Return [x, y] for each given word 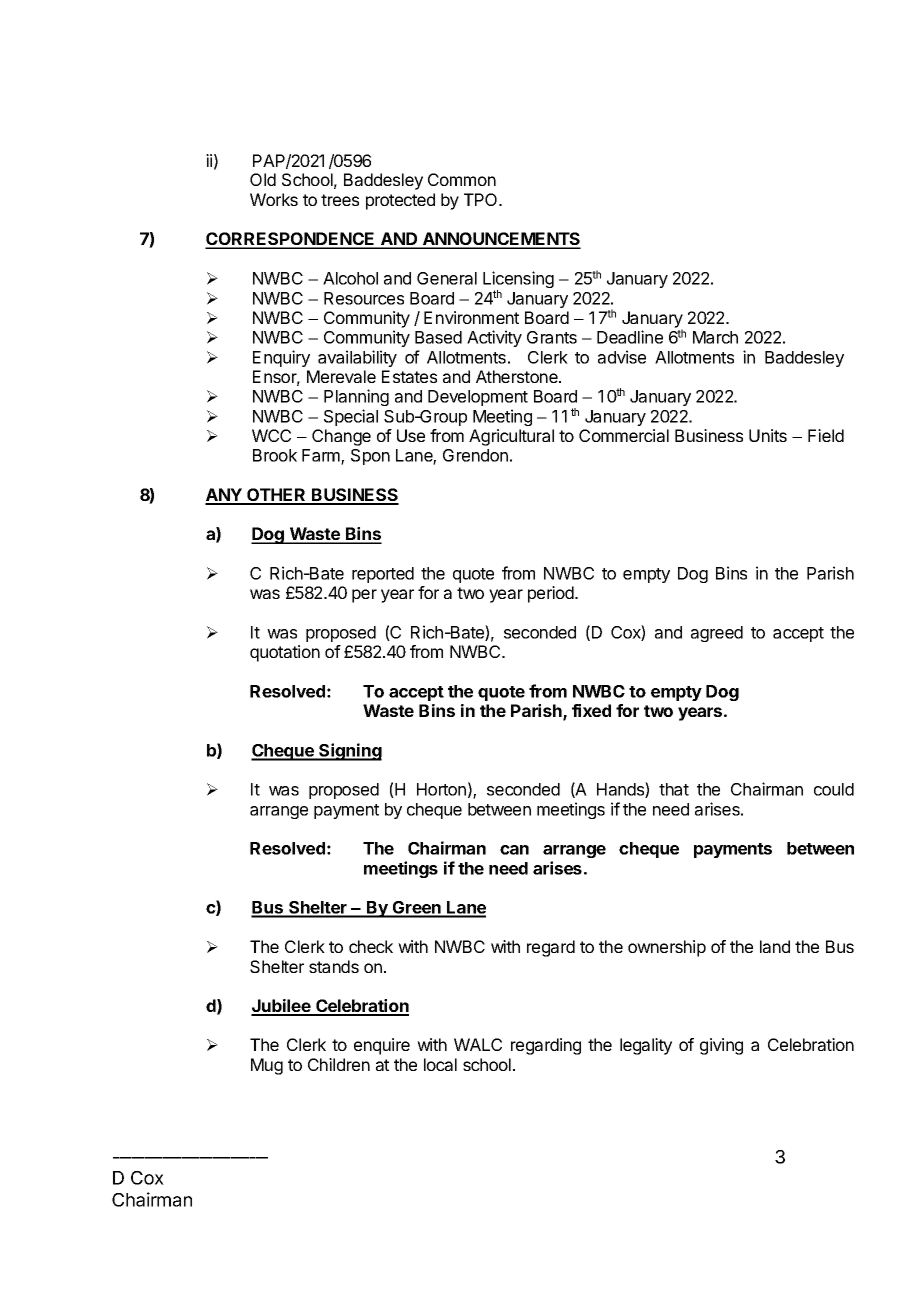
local [440, 1064]
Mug [267, 1066]
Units [768, 435]
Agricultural [511, 437]
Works [274, 199]
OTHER [276, 496]
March [715, 337]
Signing [349, 752]
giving [721, 1046]
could [834, 789]
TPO [482, 199]
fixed [591, 710]
